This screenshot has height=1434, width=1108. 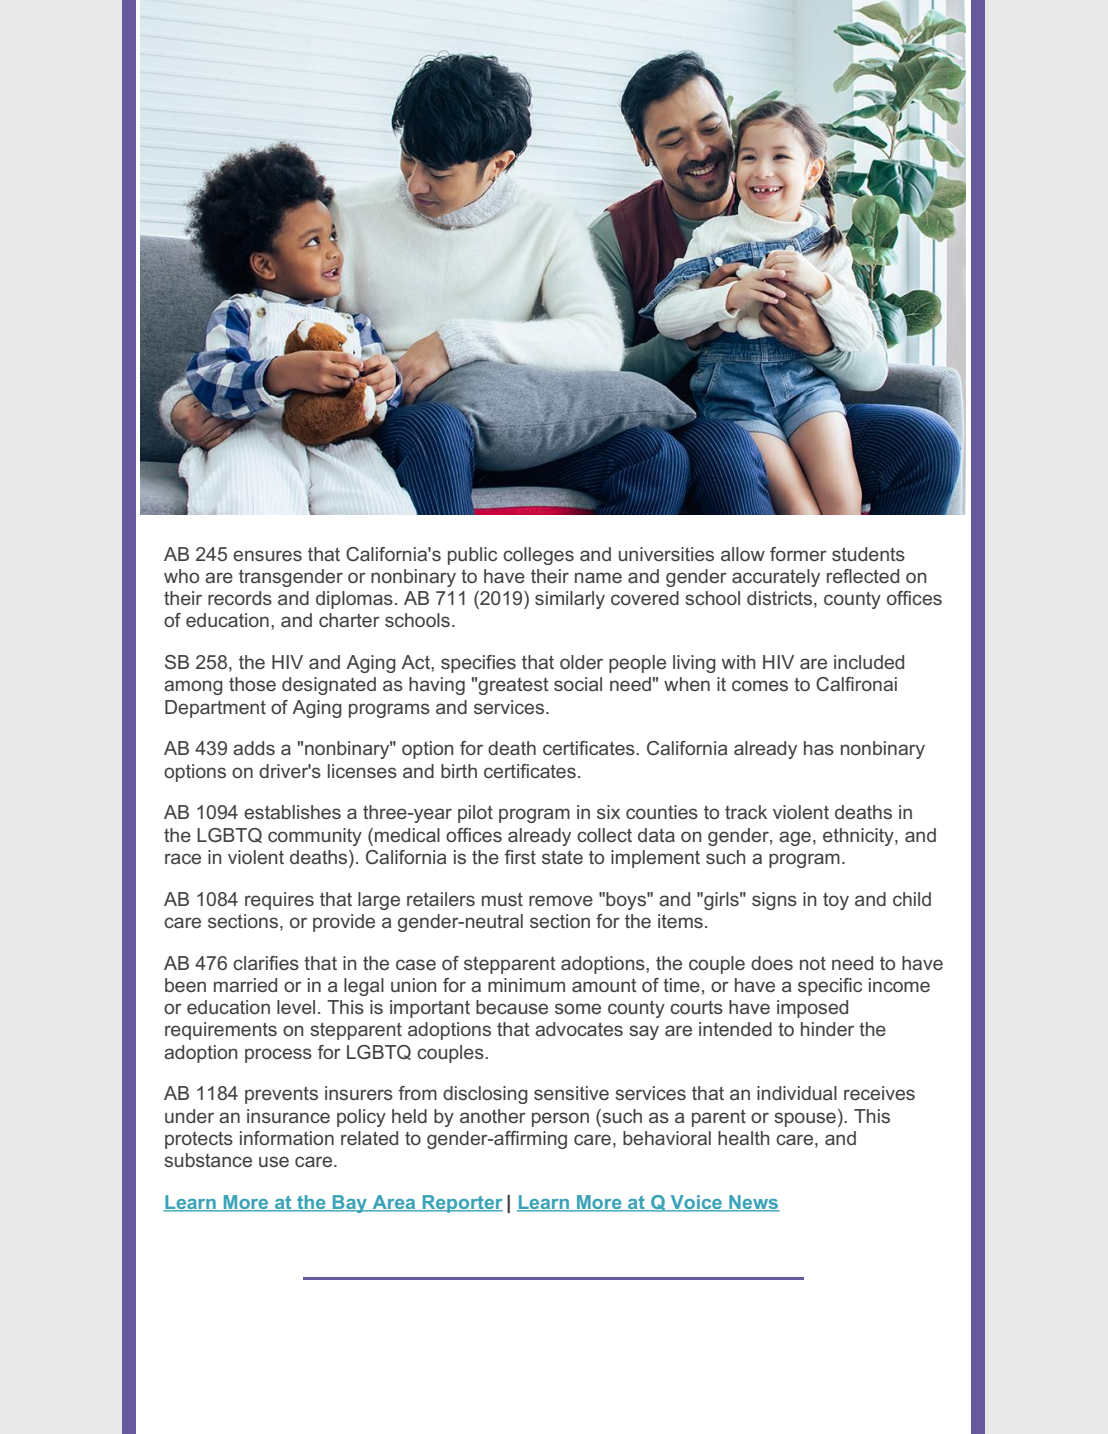 I want to click on social, so click(x=578, y=684).
